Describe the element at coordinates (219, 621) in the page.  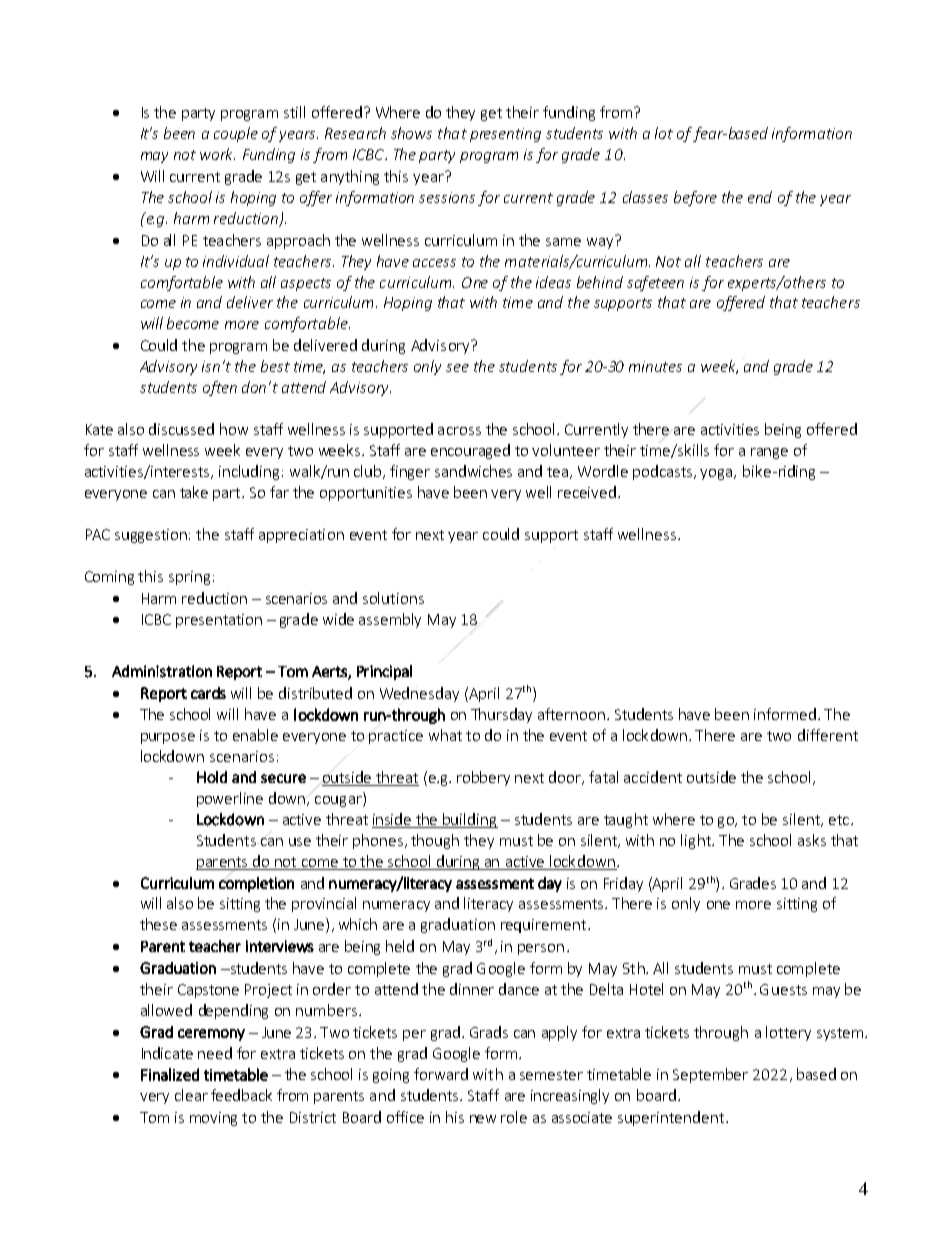
I see `presentation` at that location.
